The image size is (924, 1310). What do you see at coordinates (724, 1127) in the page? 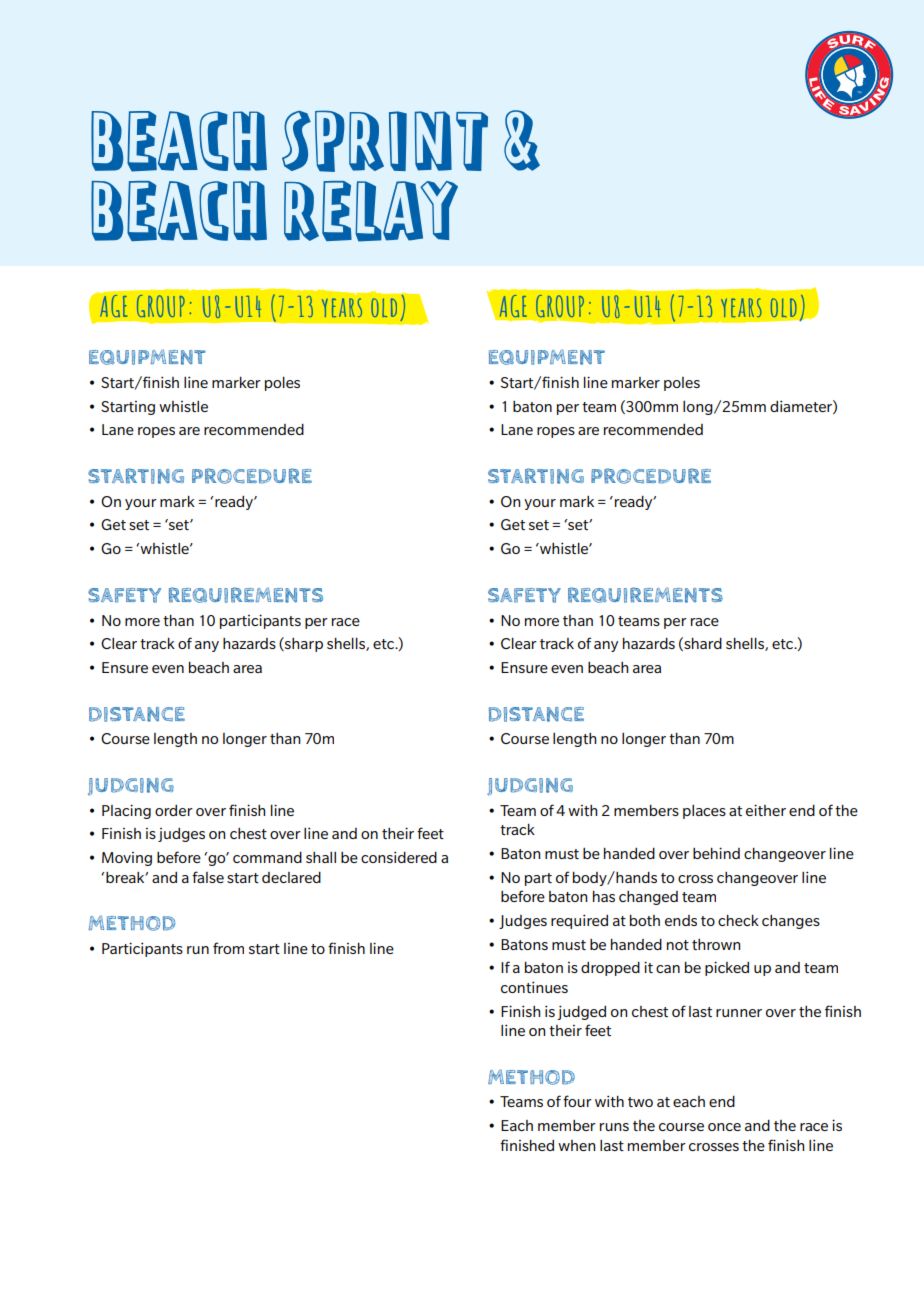
I see `once` at bounding box center [724, 1127].
